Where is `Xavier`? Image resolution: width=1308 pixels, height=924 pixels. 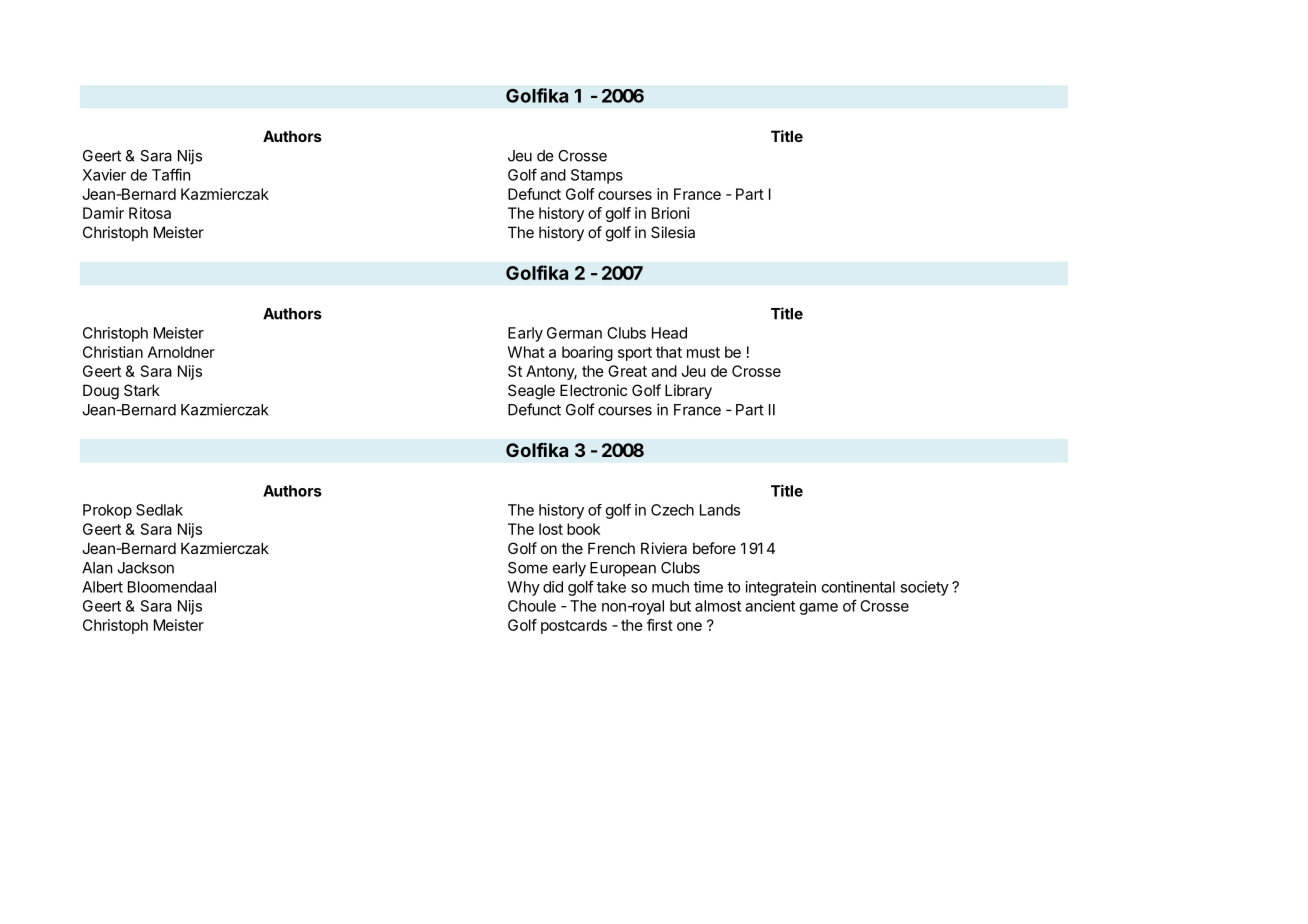
Xavier is located at coordinates (104, 175).
